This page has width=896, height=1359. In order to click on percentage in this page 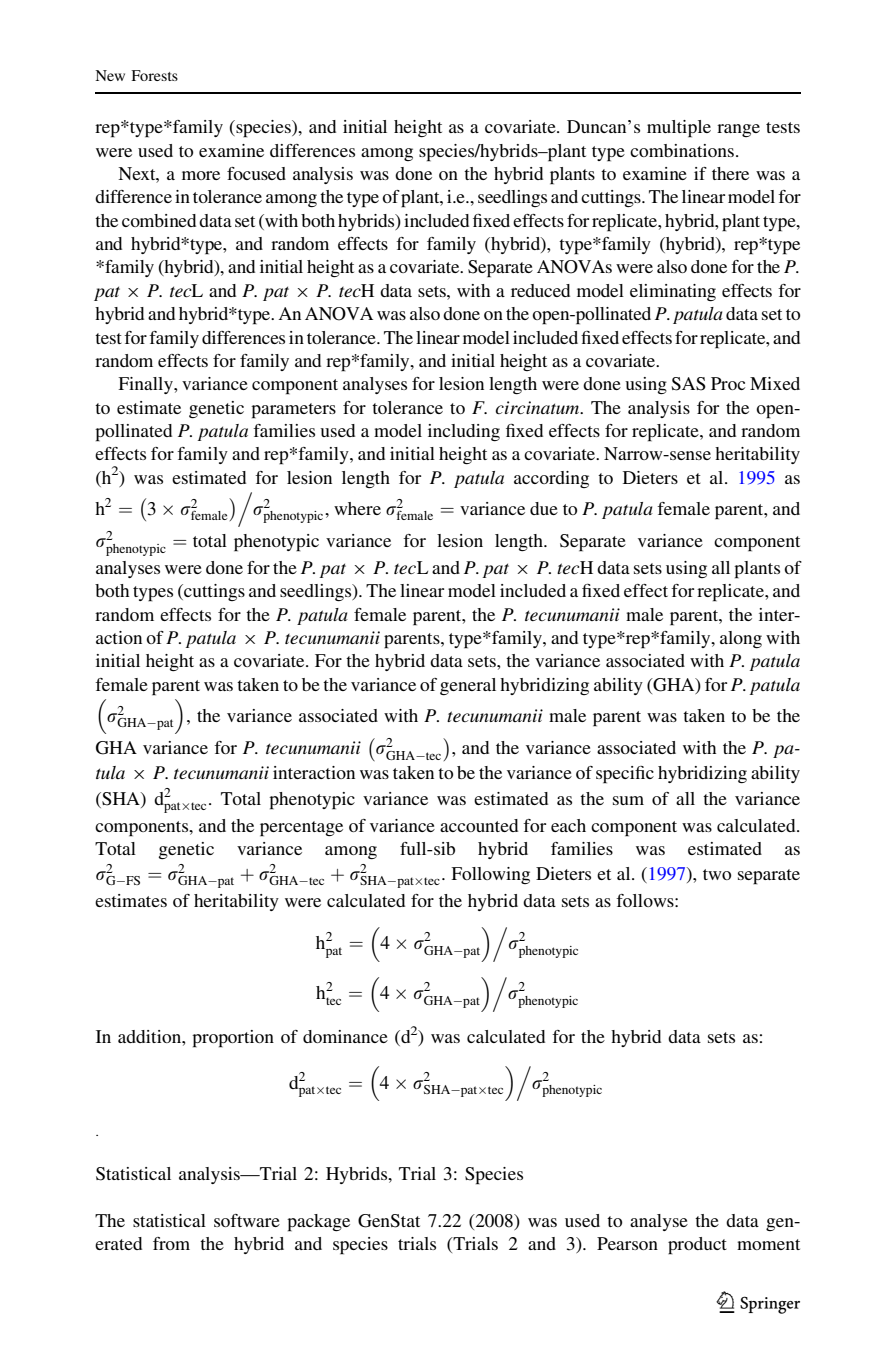, I will do `click(301, 829)`.
